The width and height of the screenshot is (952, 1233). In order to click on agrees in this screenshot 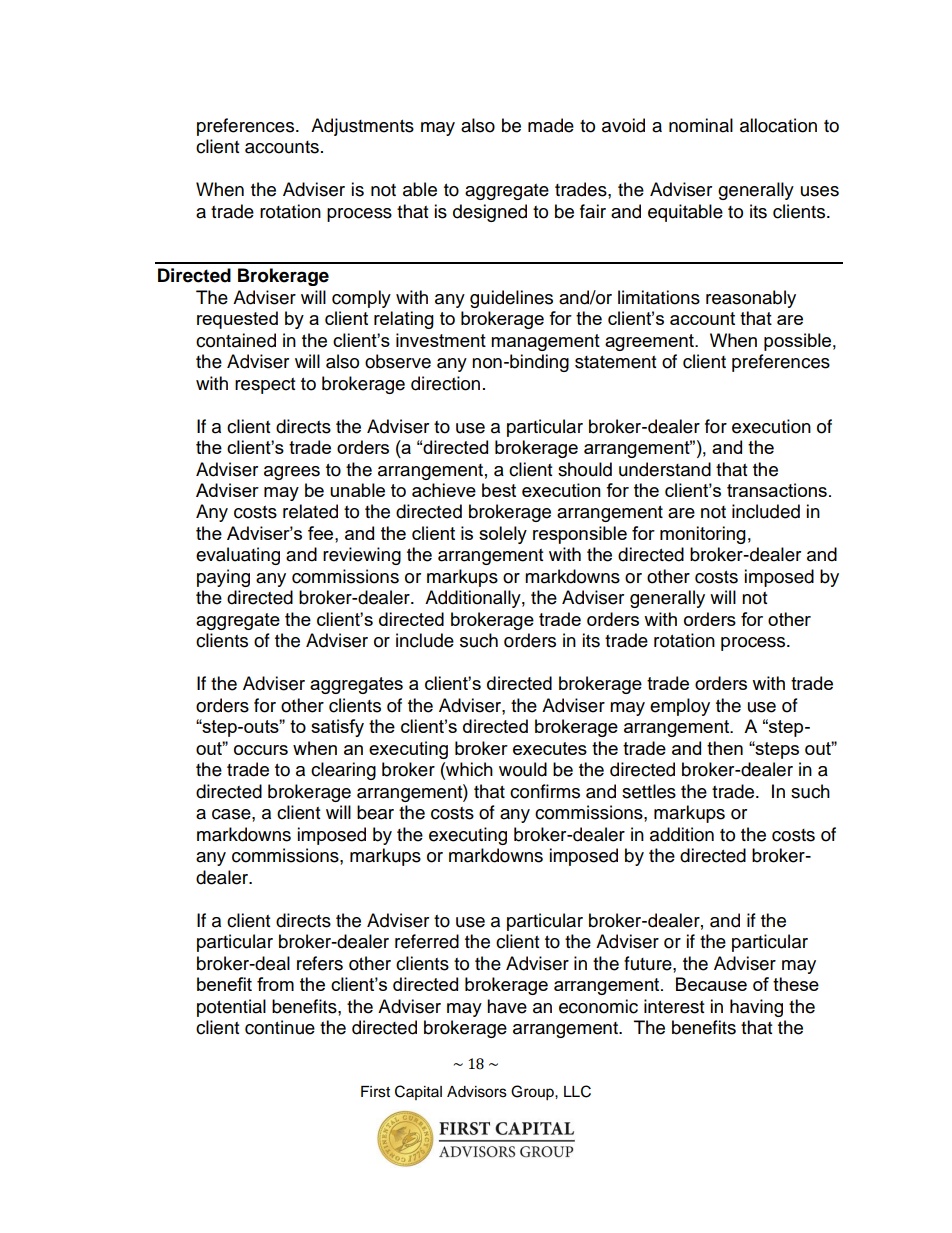, I will do `click(292, 473)`.
